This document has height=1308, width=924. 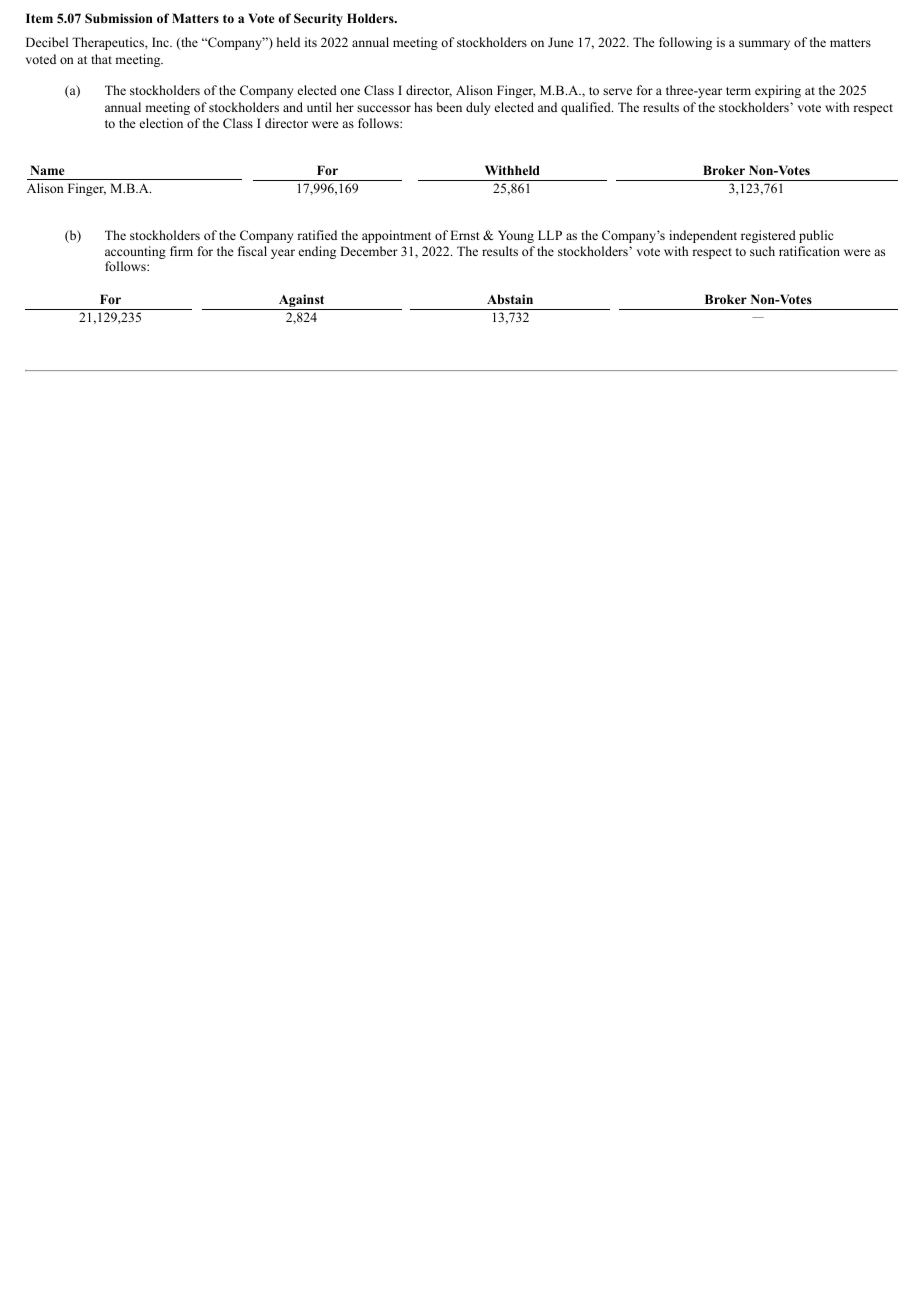 What do you see at coordinates (119, 18) in the document?
I see `Submission` at bounding box center [119, 18].
